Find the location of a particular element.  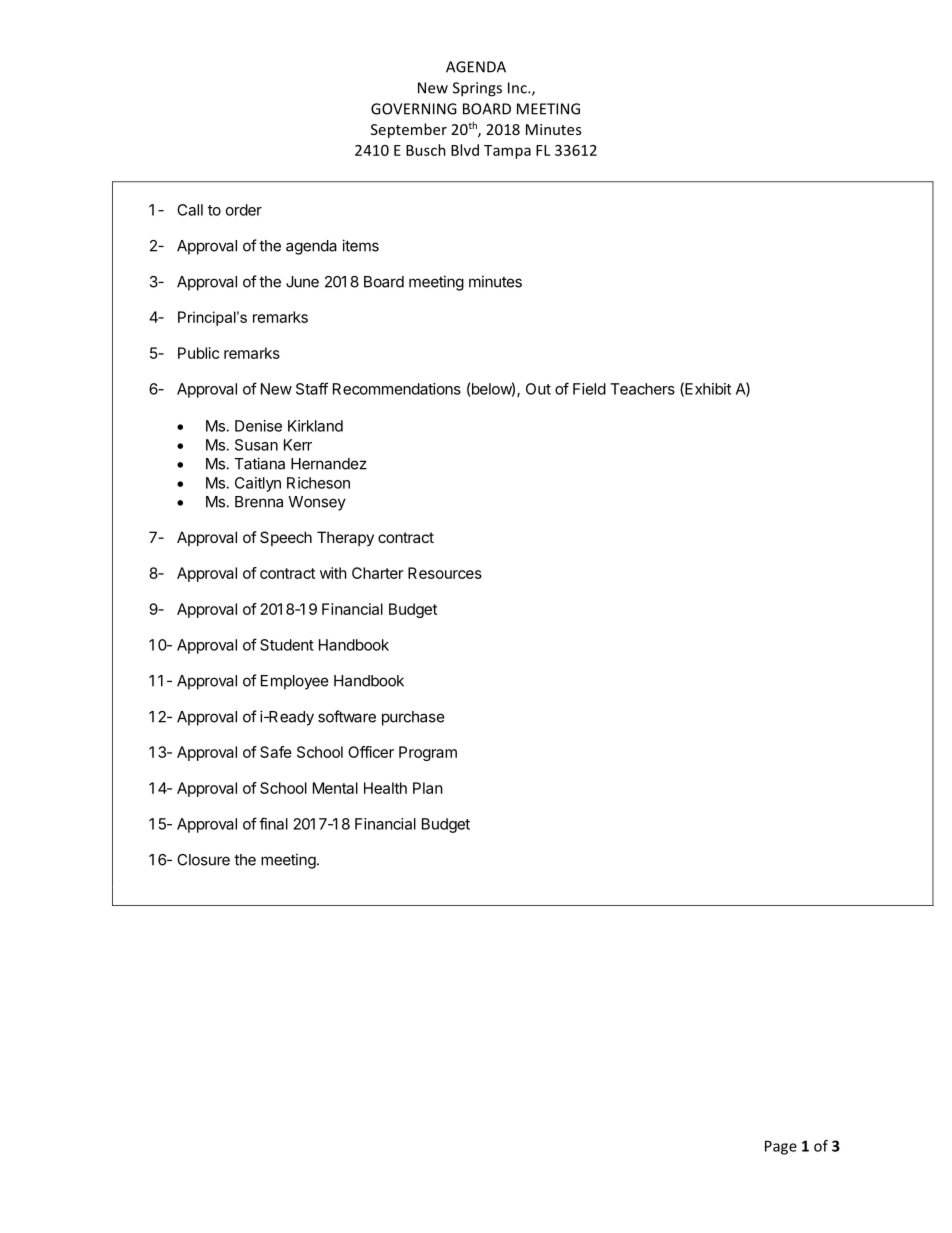

Plan is located at coordinates (428, 788).
